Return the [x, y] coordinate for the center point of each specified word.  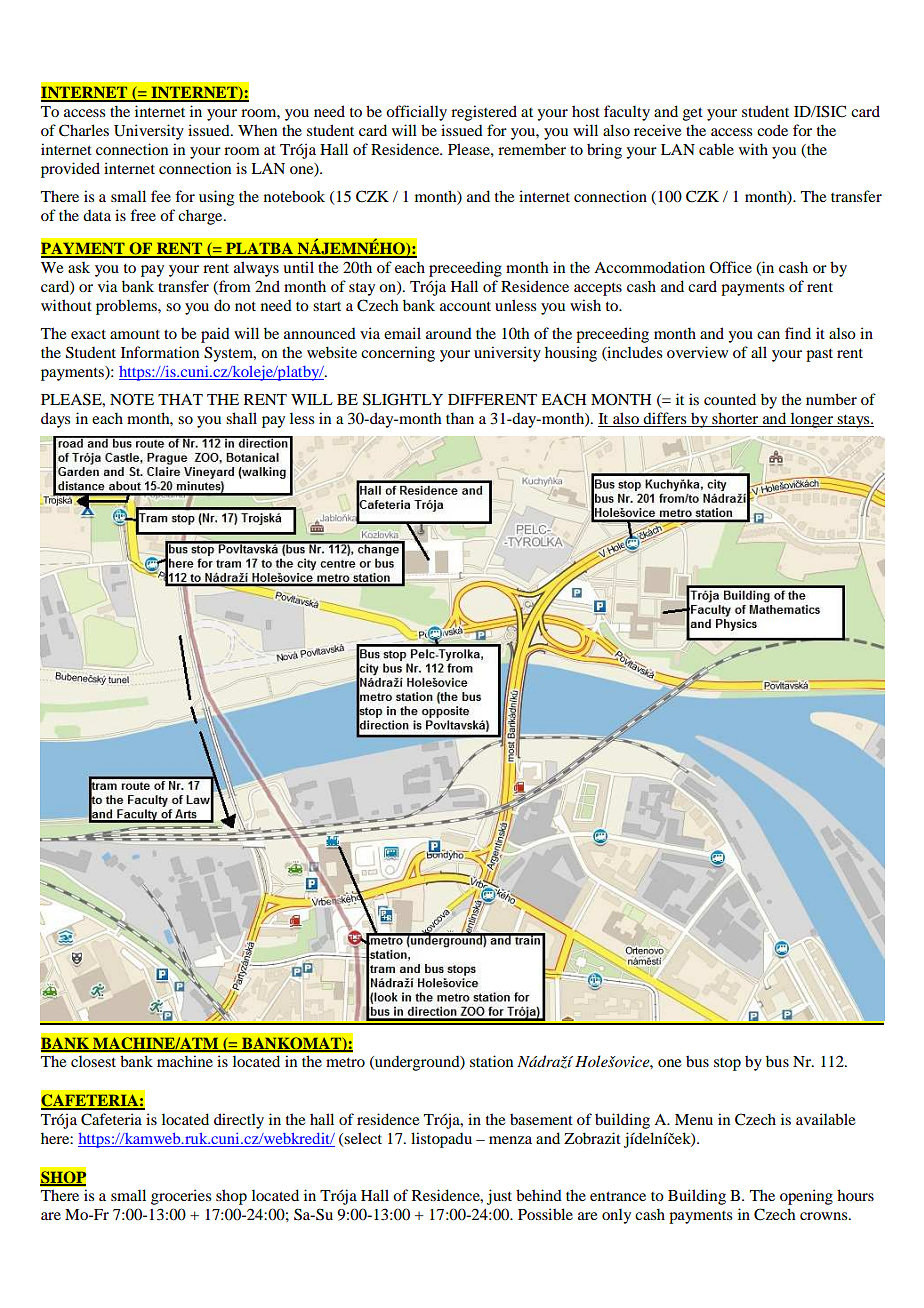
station [491, 1061]
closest [93, 1061]
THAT [180, 399]
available [825, 1119]
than [460, 418]
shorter [735, 419]
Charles [84, 130]
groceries [181, 1197]
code [772, 130]
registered [484, 113]
